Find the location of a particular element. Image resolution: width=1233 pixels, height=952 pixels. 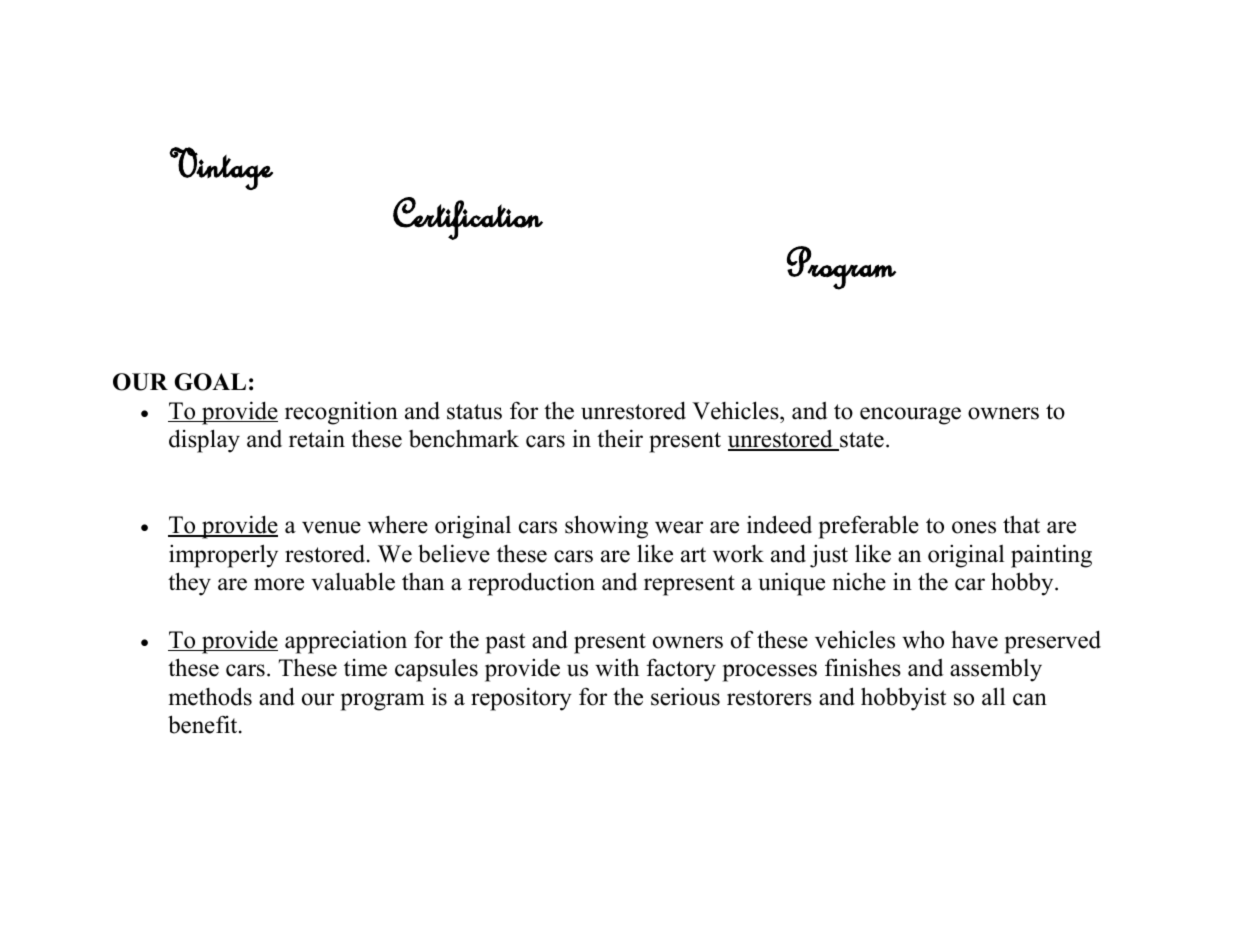

Vintage is located at coordinates (221, 168).
